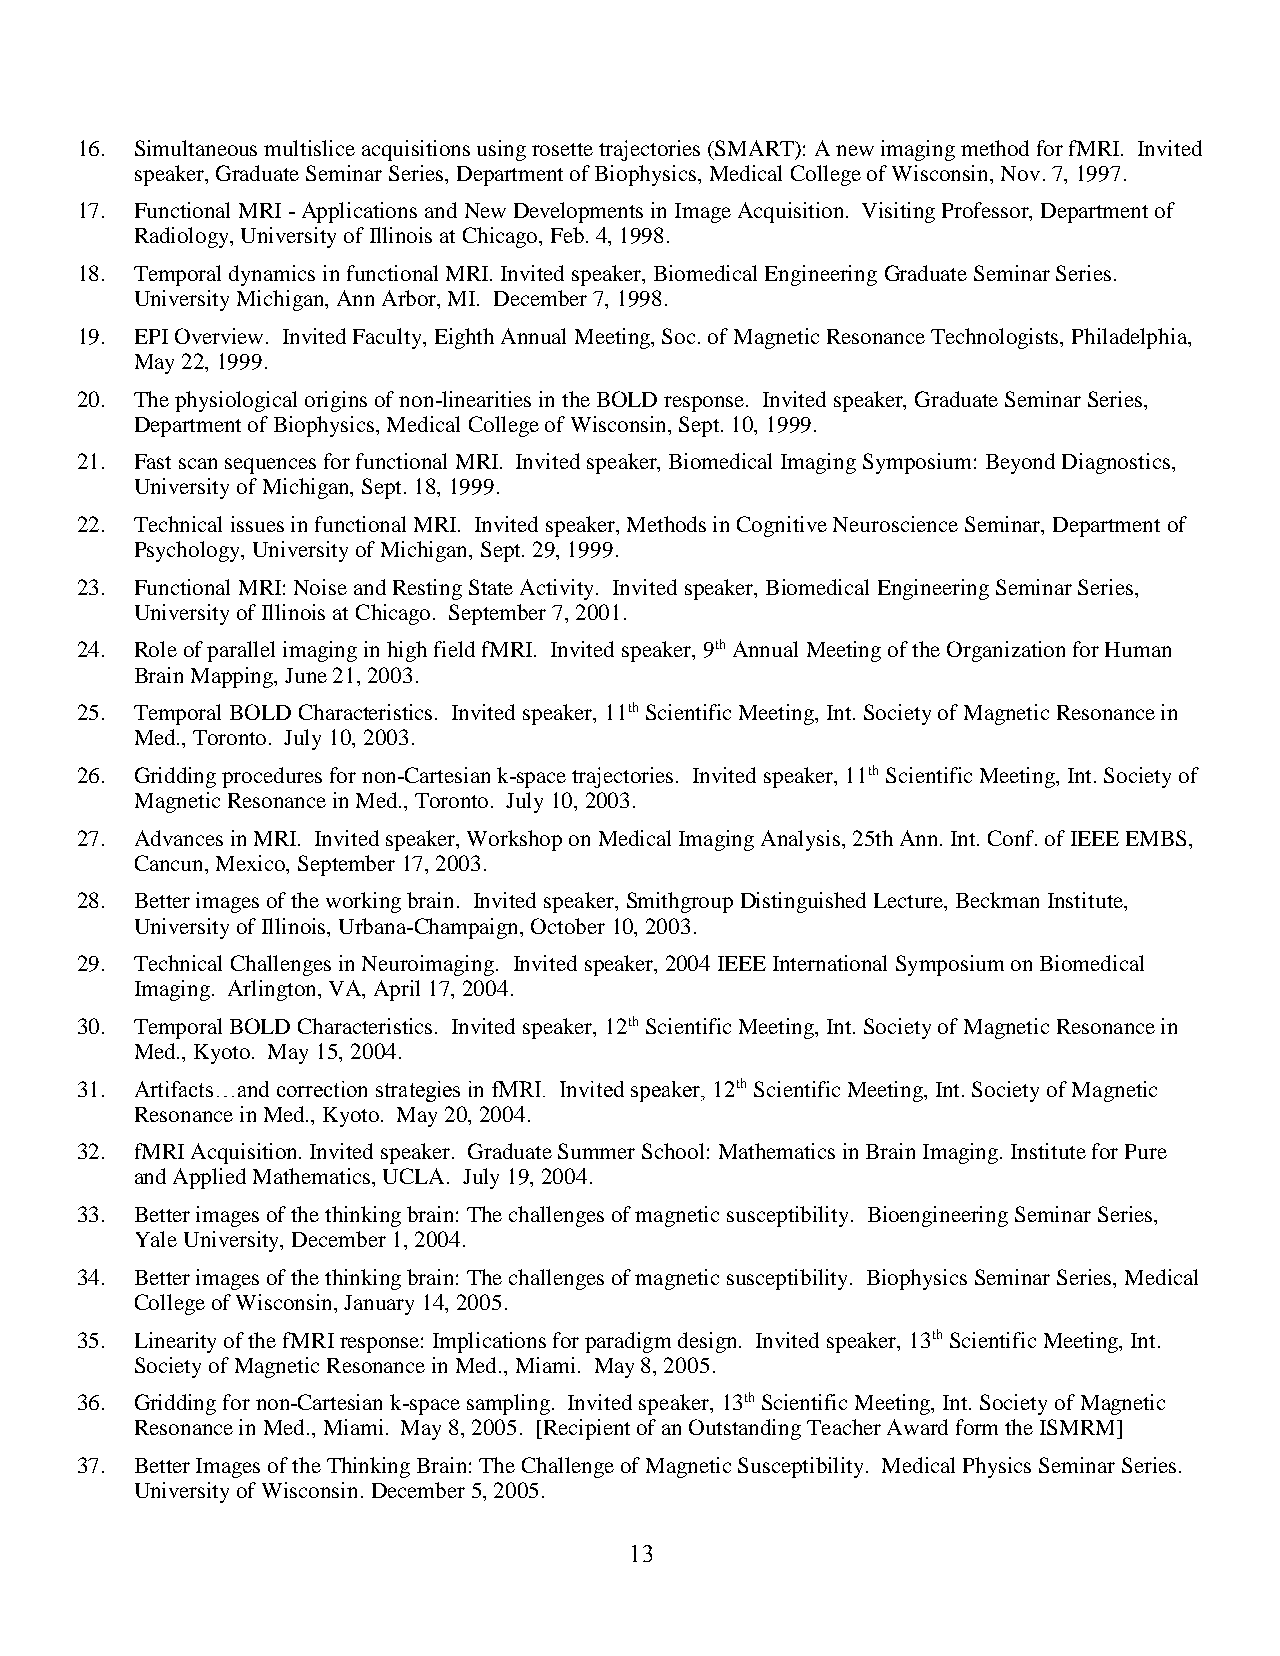  What do you see at coordinates (272, 777) in the page?
I see `procedures` at bounding box center [272, 777].
